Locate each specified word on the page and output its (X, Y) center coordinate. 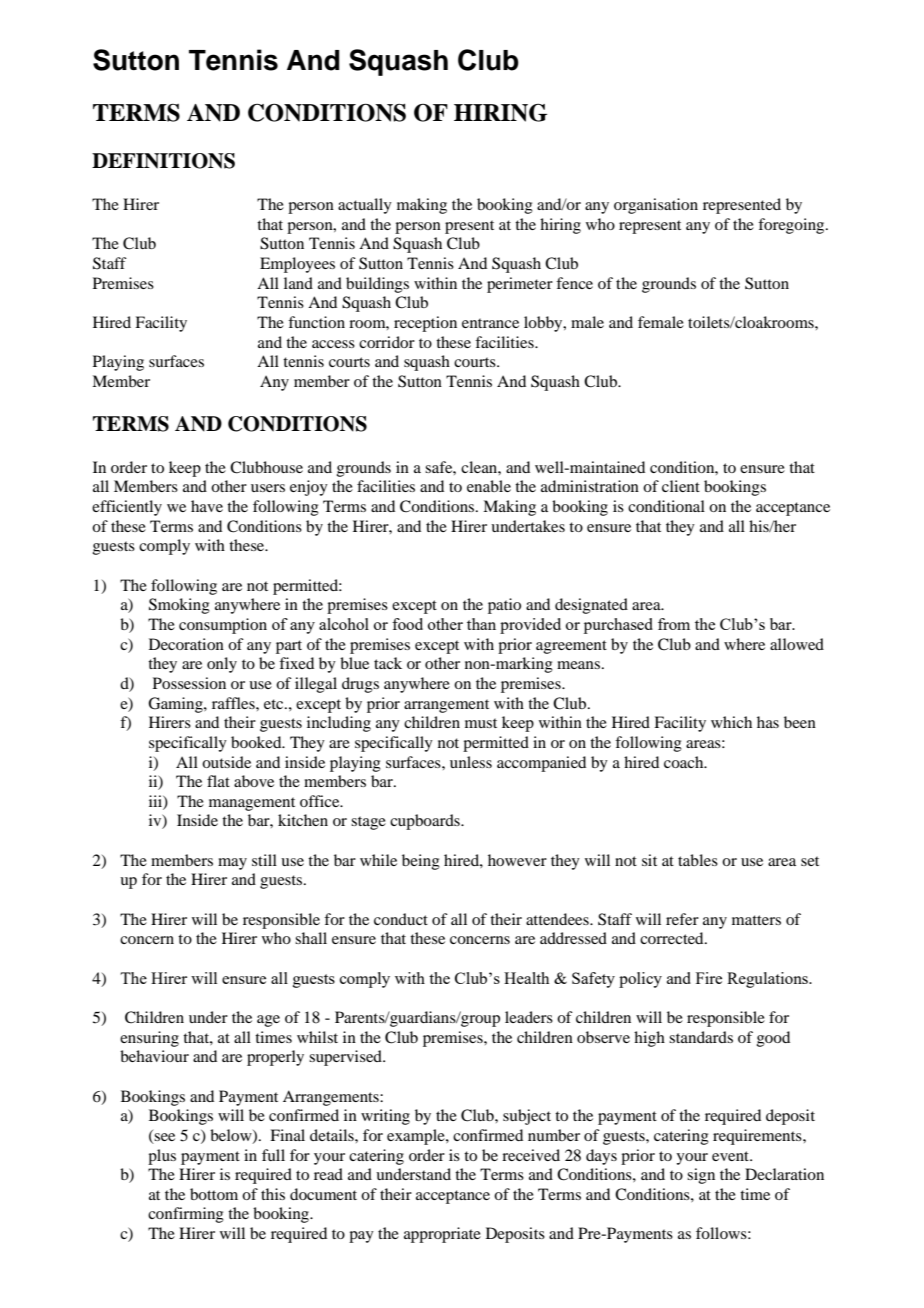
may (232, 864)
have (207, 506)
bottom (214, 1194)
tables (698, 860)
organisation (656, 206)
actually (365, 206)
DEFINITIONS (163, 161)
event (732, 1156)
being (421, 862)
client (681, 486)
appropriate (442, 1235)
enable (489, 486)
